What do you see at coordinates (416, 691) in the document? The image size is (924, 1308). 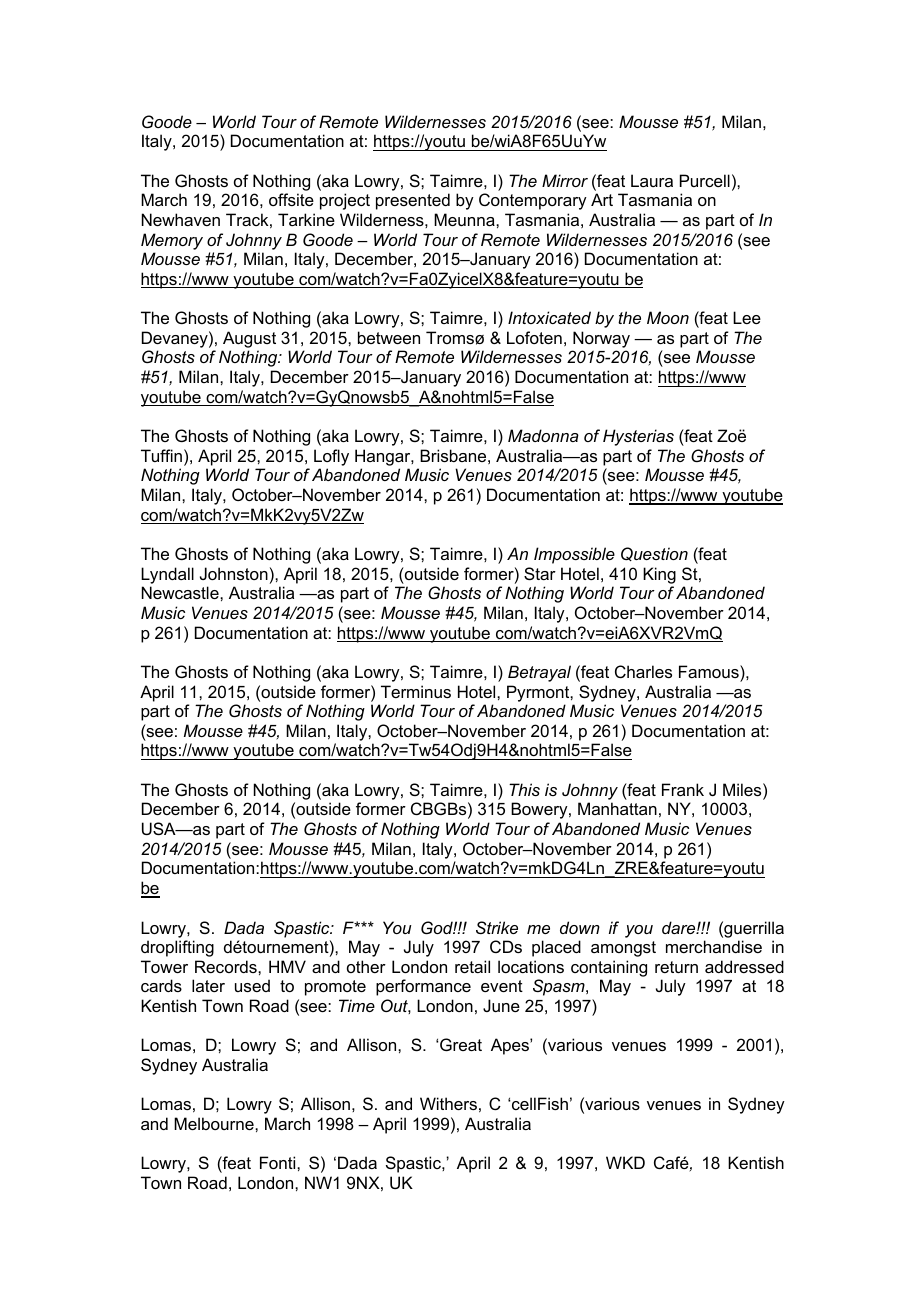 I see `Terminus` at bounding box center [416, 691].
